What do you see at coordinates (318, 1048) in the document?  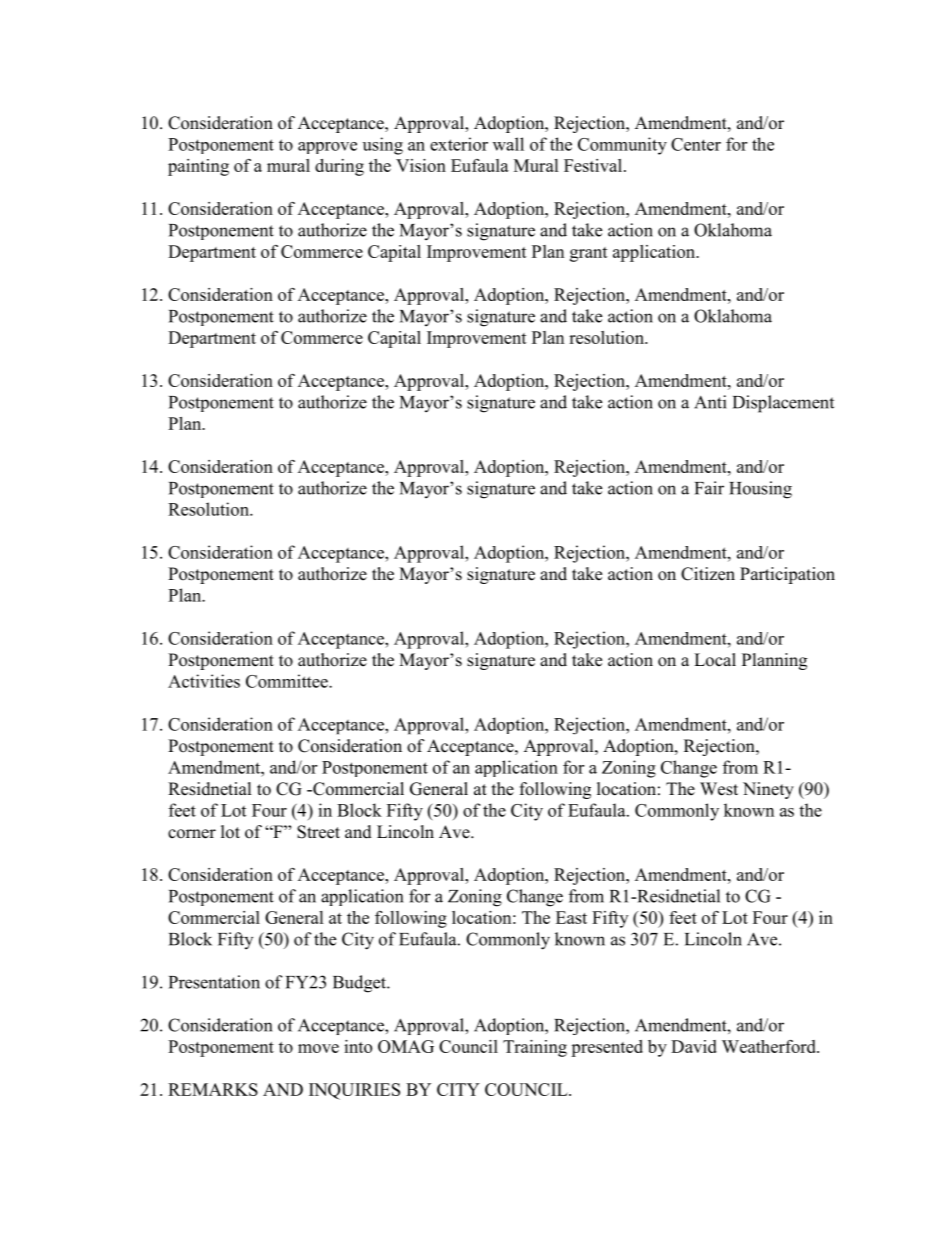 I see `move` at bounding box center [318, 1048].
